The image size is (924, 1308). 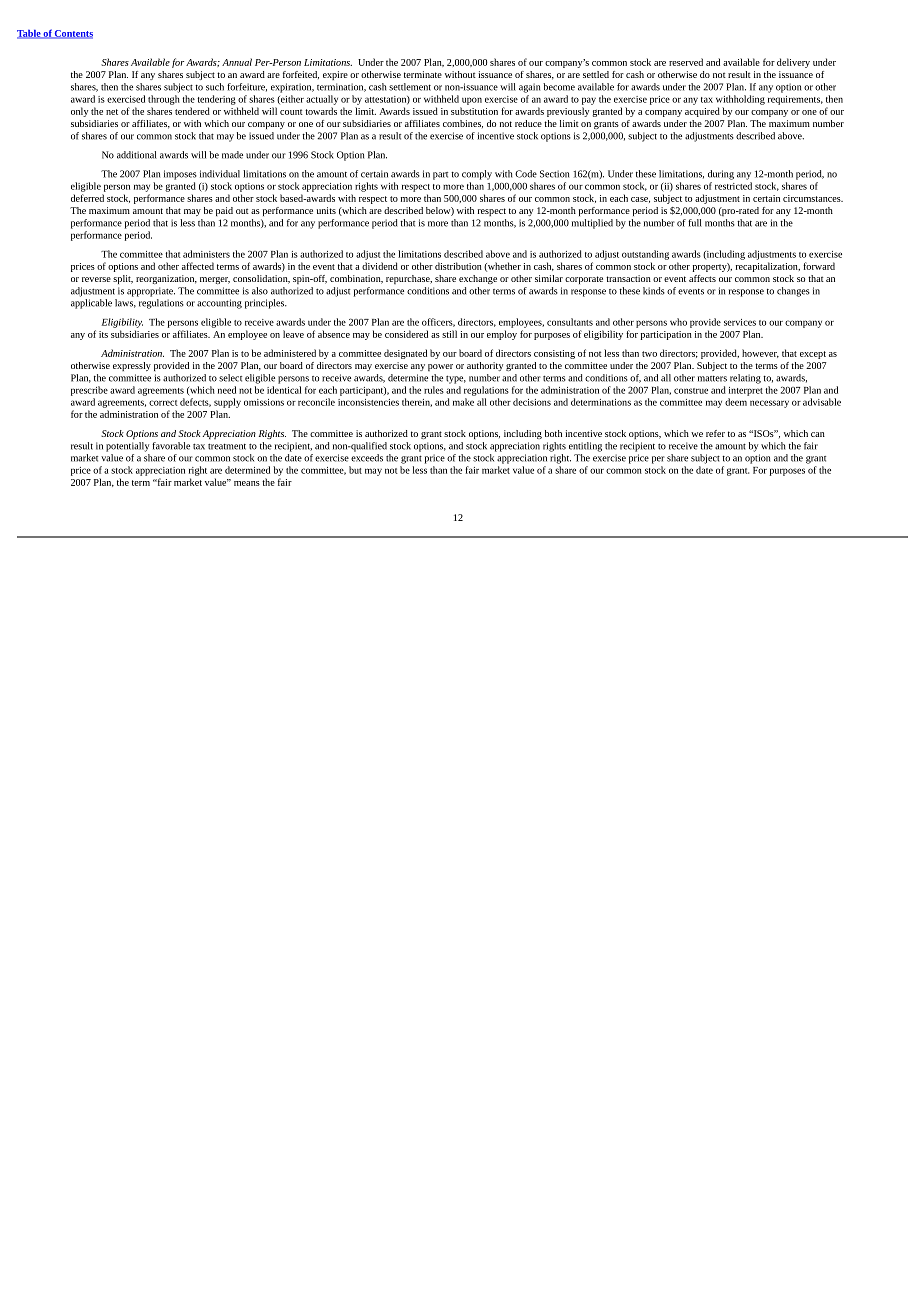 What do you see at coordinates (721, 175) in the screenshot?
I see `during` at bounding box center [721, 175].
